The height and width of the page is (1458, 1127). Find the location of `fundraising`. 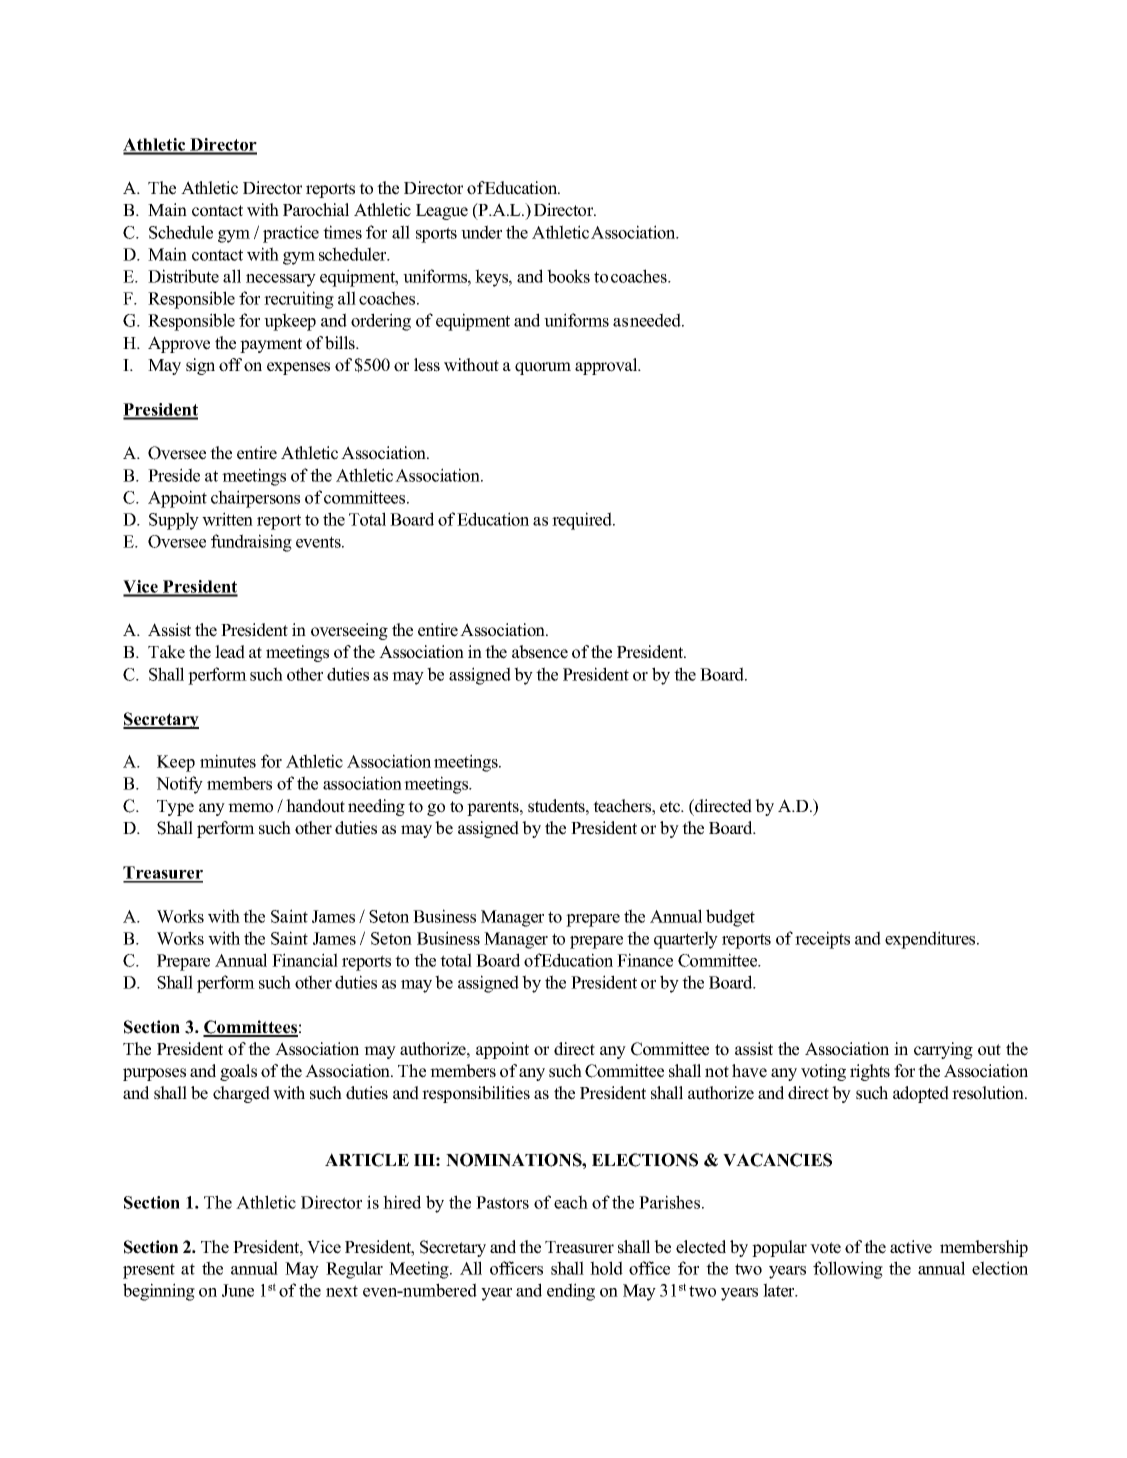

fundraising is located at coordinates (251, 543).
